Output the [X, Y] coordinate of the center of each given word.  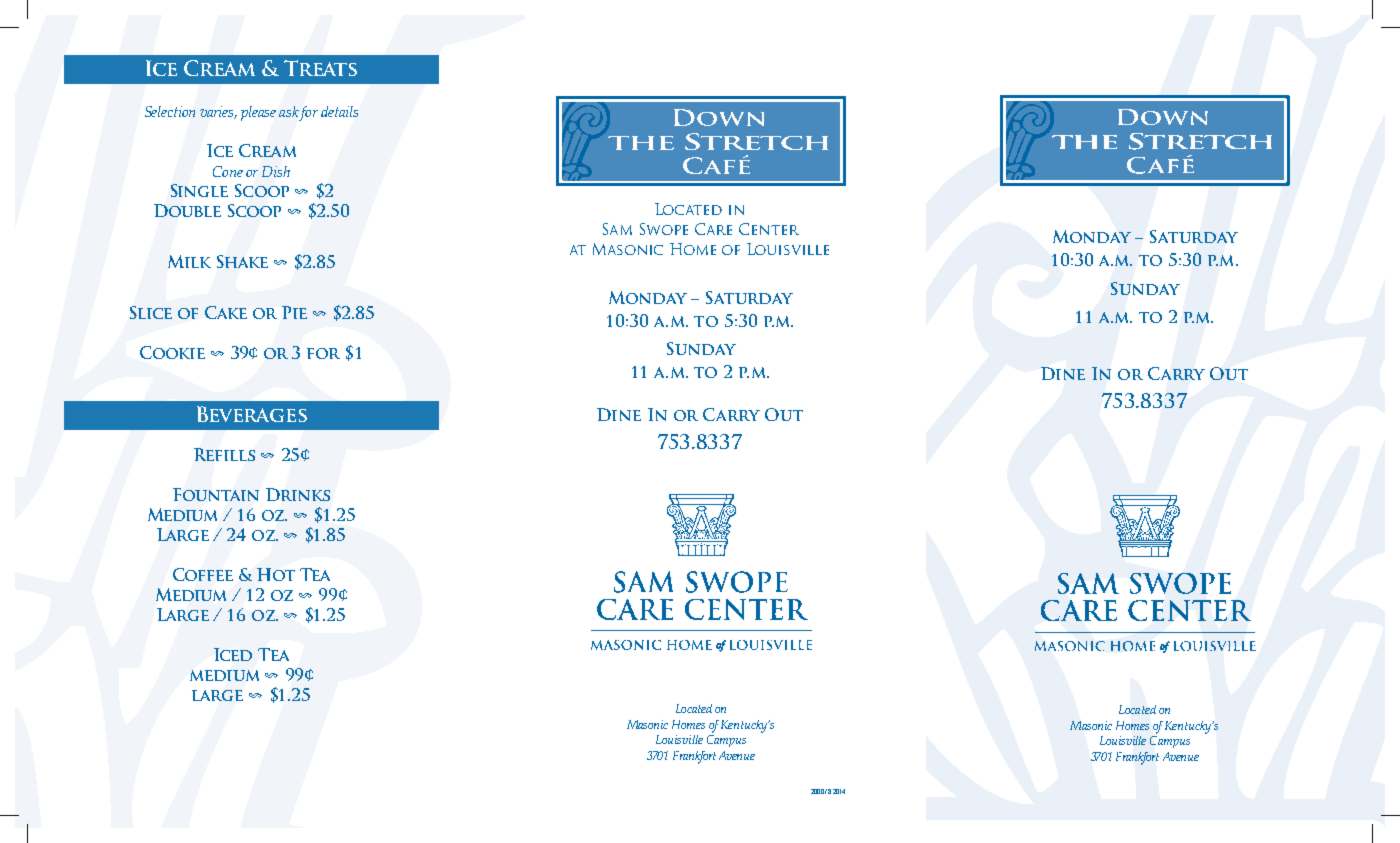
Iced [233, 654]
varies [218, 112]
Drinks [298, 494]
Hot [276, 574]
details [339, 111]
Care [713, 229]
